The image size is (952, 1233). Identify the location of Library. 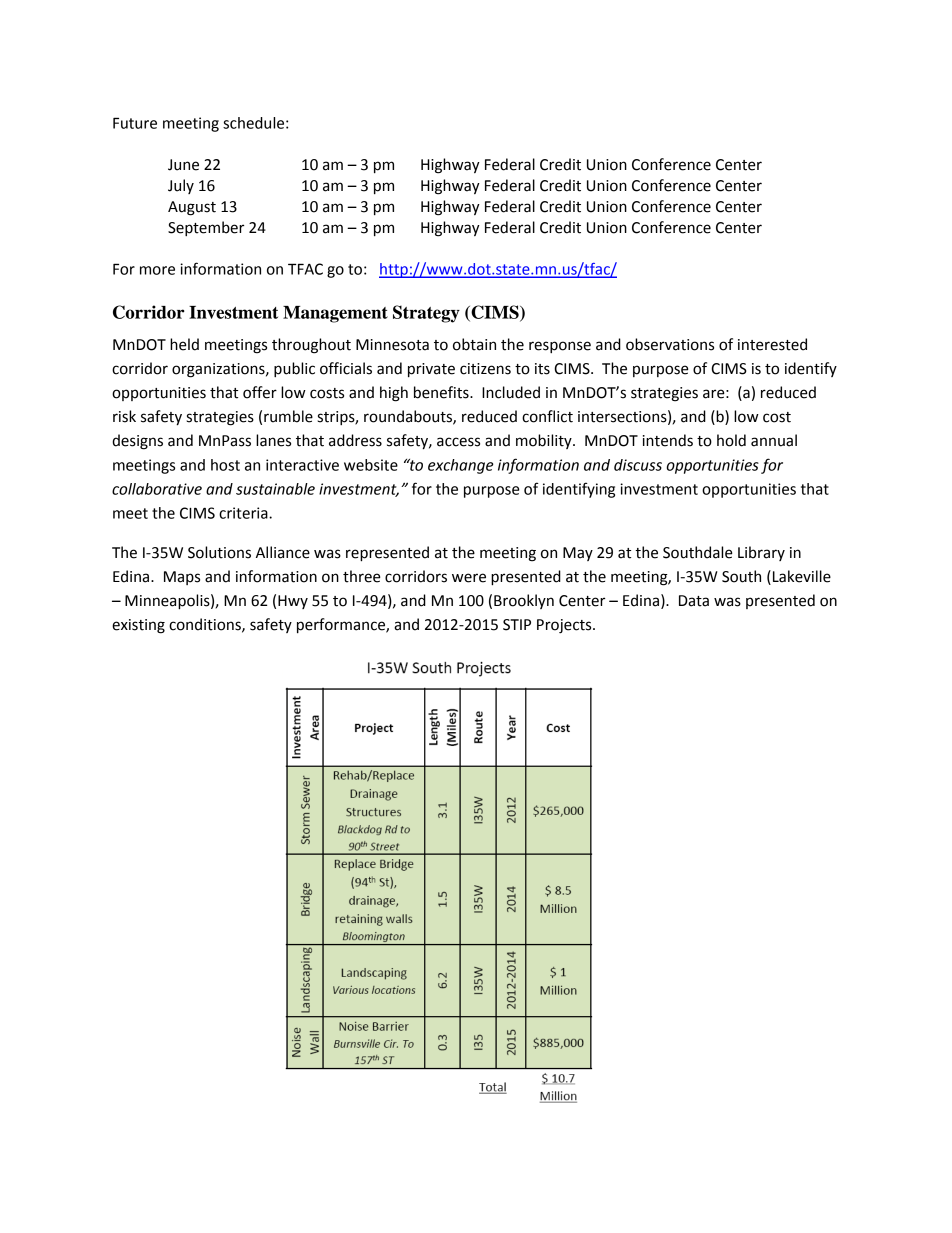
(761, 553).
